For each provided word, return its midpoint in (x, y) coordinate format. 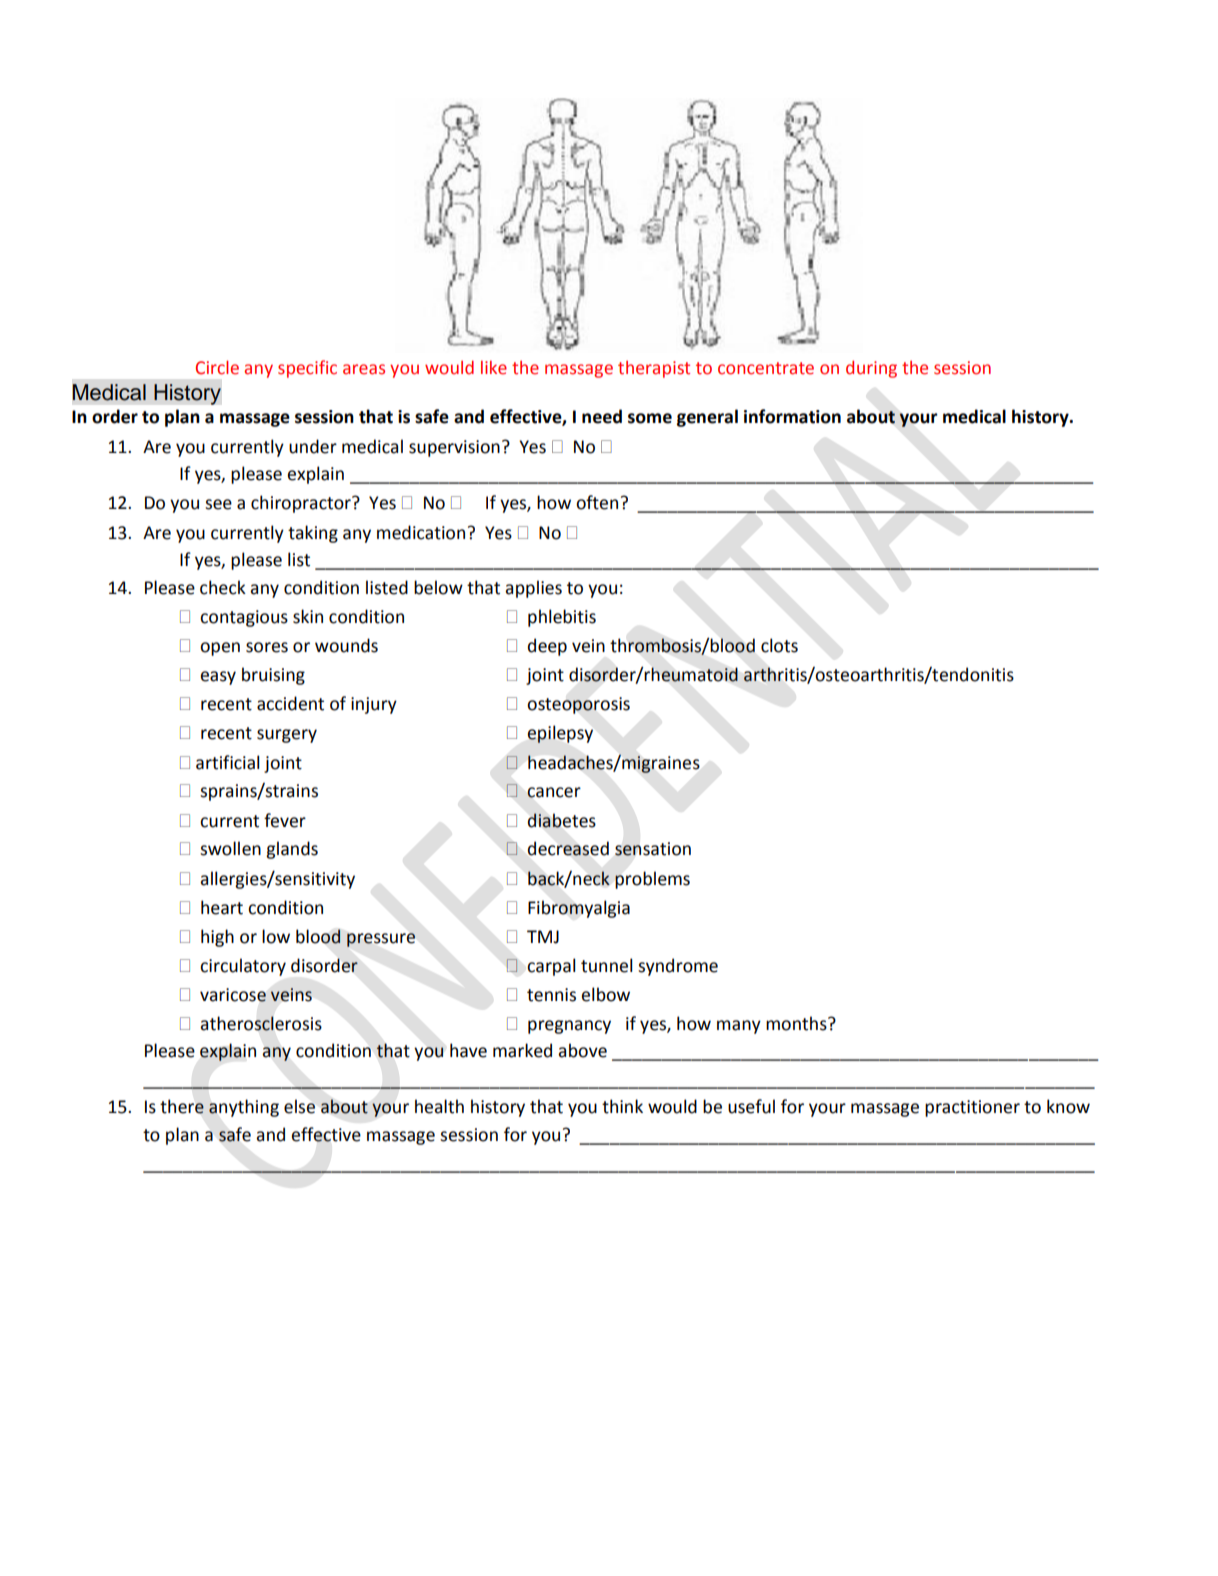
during (871, 369)
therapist (654, 369)
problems (652, 880)
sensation (653, 849)
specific (307, 369)
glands (292, 850)
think (622, 1106)
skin (308, 616)
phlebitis (562, 618)
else (299, 1106)
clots (779, 645)
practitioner (972, 1108)
